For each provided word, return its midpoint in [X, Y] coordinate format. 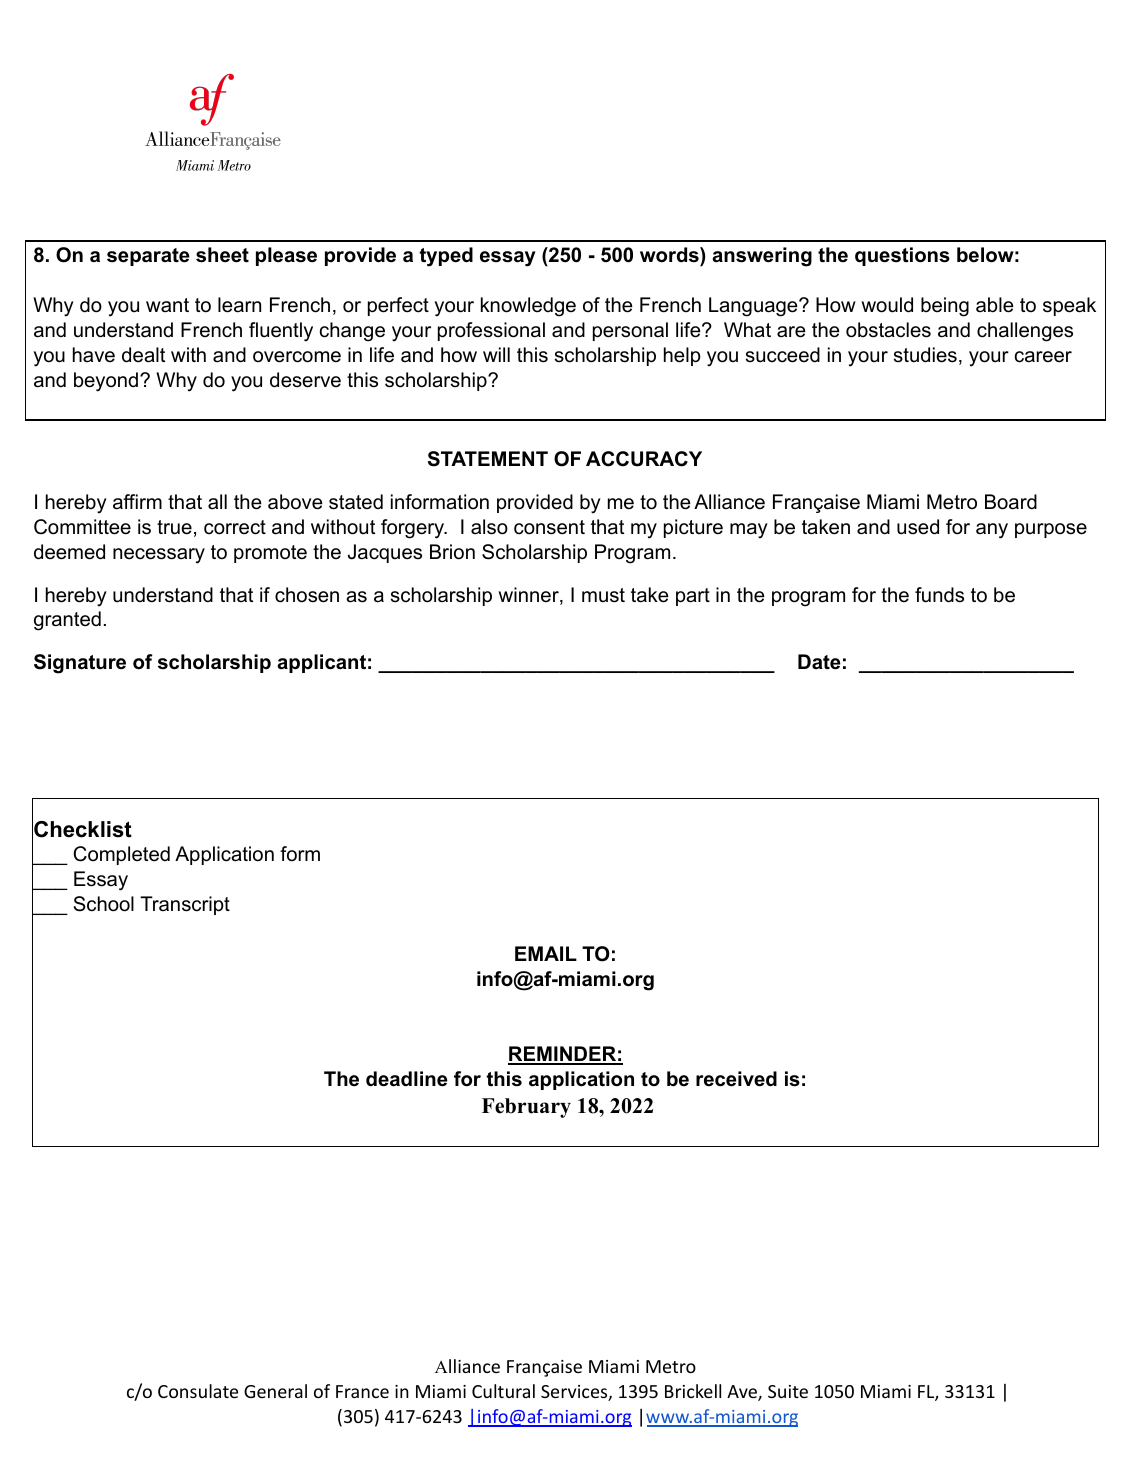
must [603, 595]
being [945, 307]
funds [939, 595]
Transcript [185, 905]
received [736, 1079]
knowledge [528, 307]
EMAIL [546, 953]
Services [575, 1393]
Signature [80, 664]
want [167, 305]
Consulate [198, 1391]
